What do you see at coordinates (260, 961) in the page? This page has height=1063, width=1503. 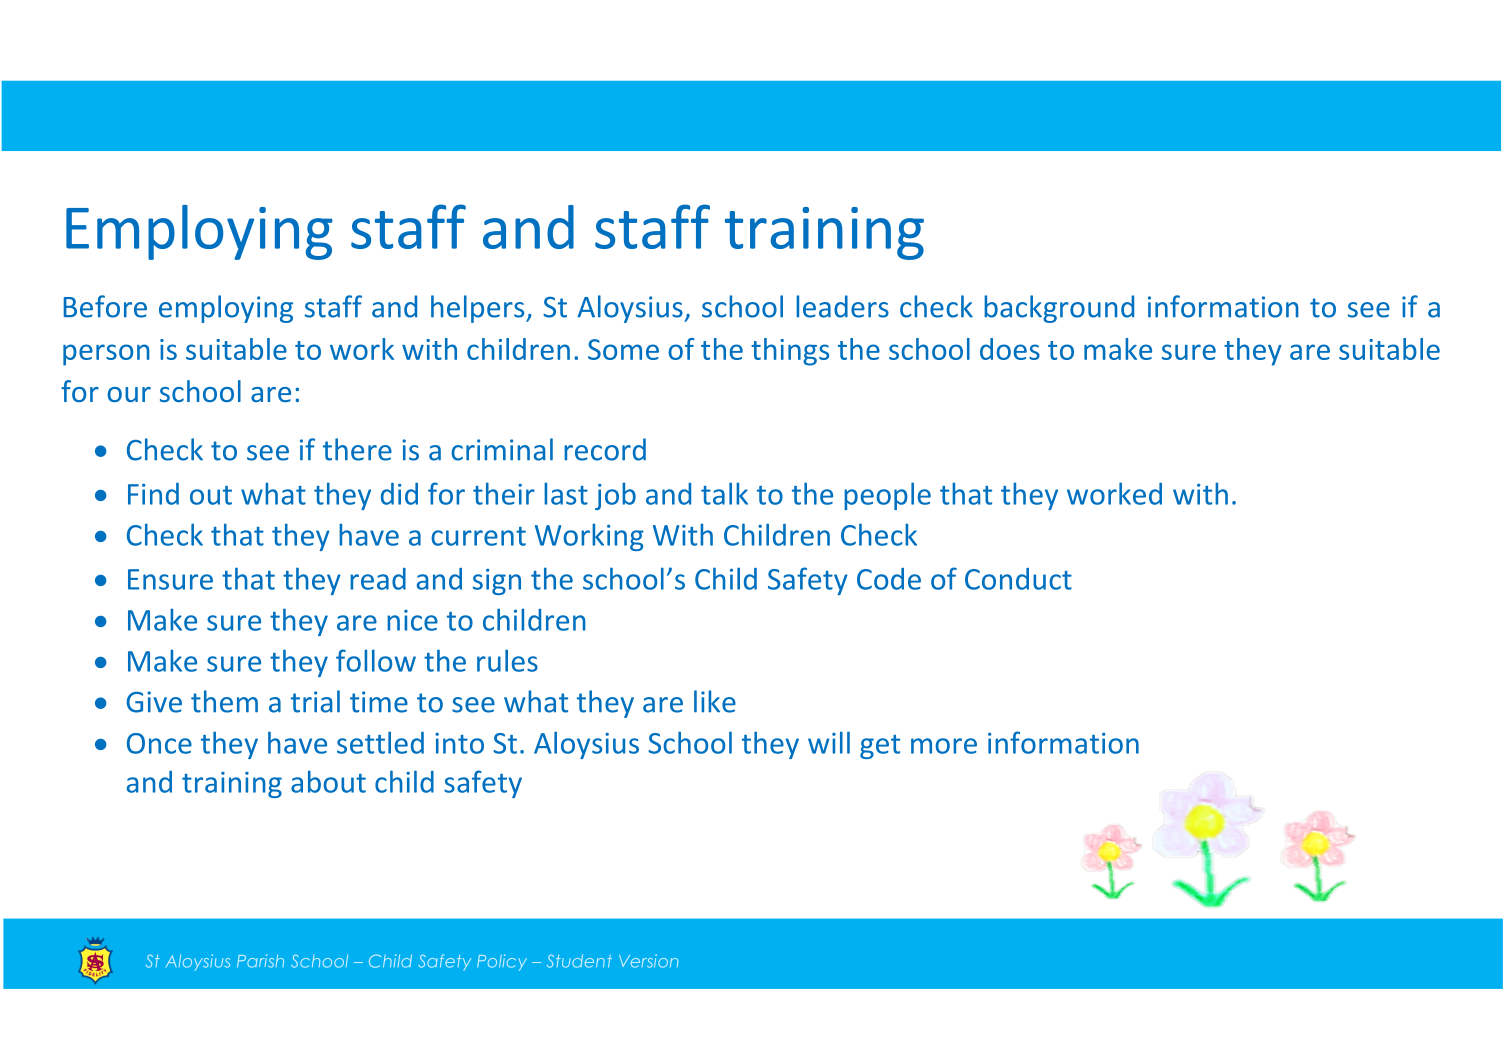 I see `Parish` at bounding box center [260, 961].
